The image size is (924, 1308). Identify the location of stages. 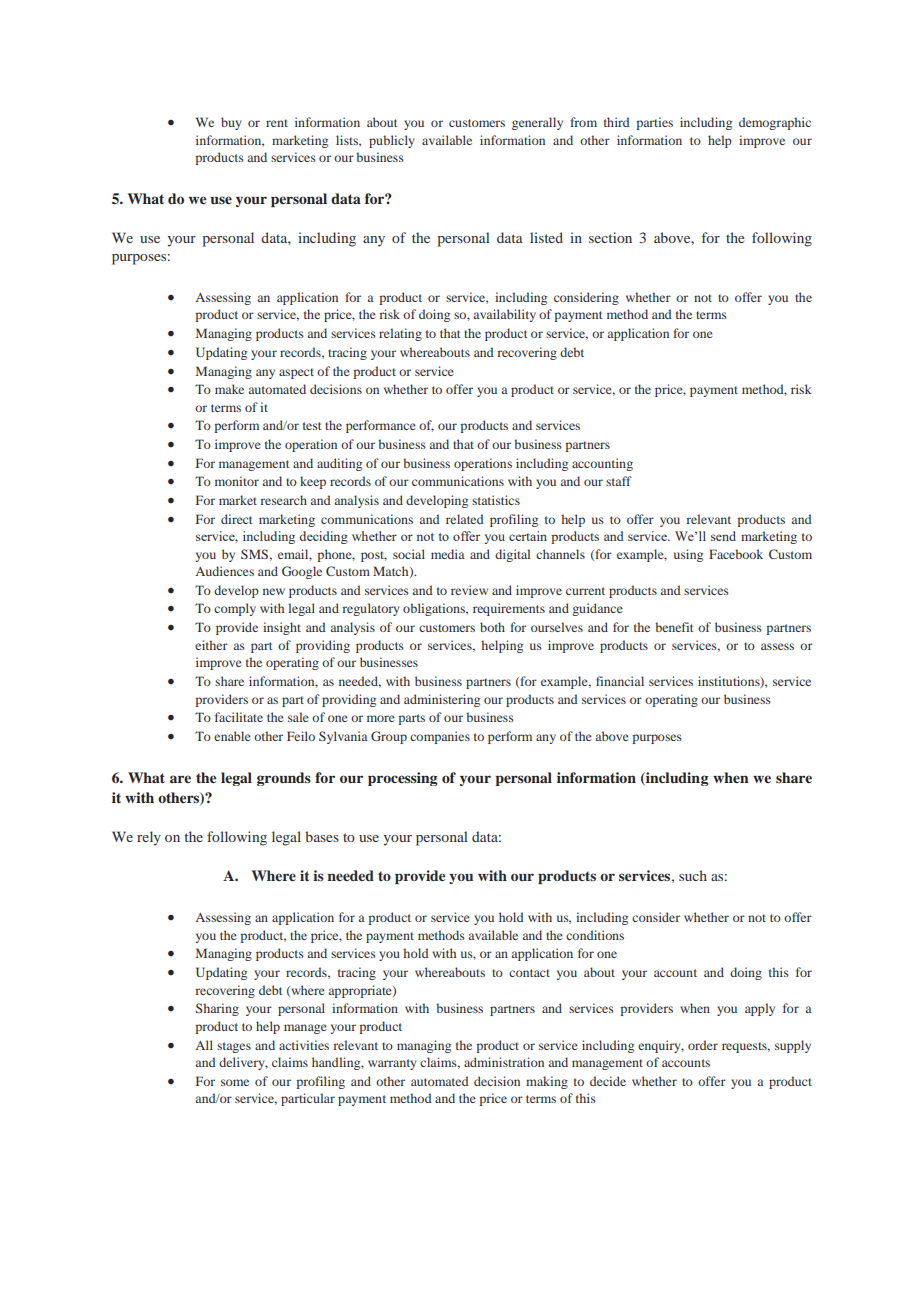
(234, 1047).
